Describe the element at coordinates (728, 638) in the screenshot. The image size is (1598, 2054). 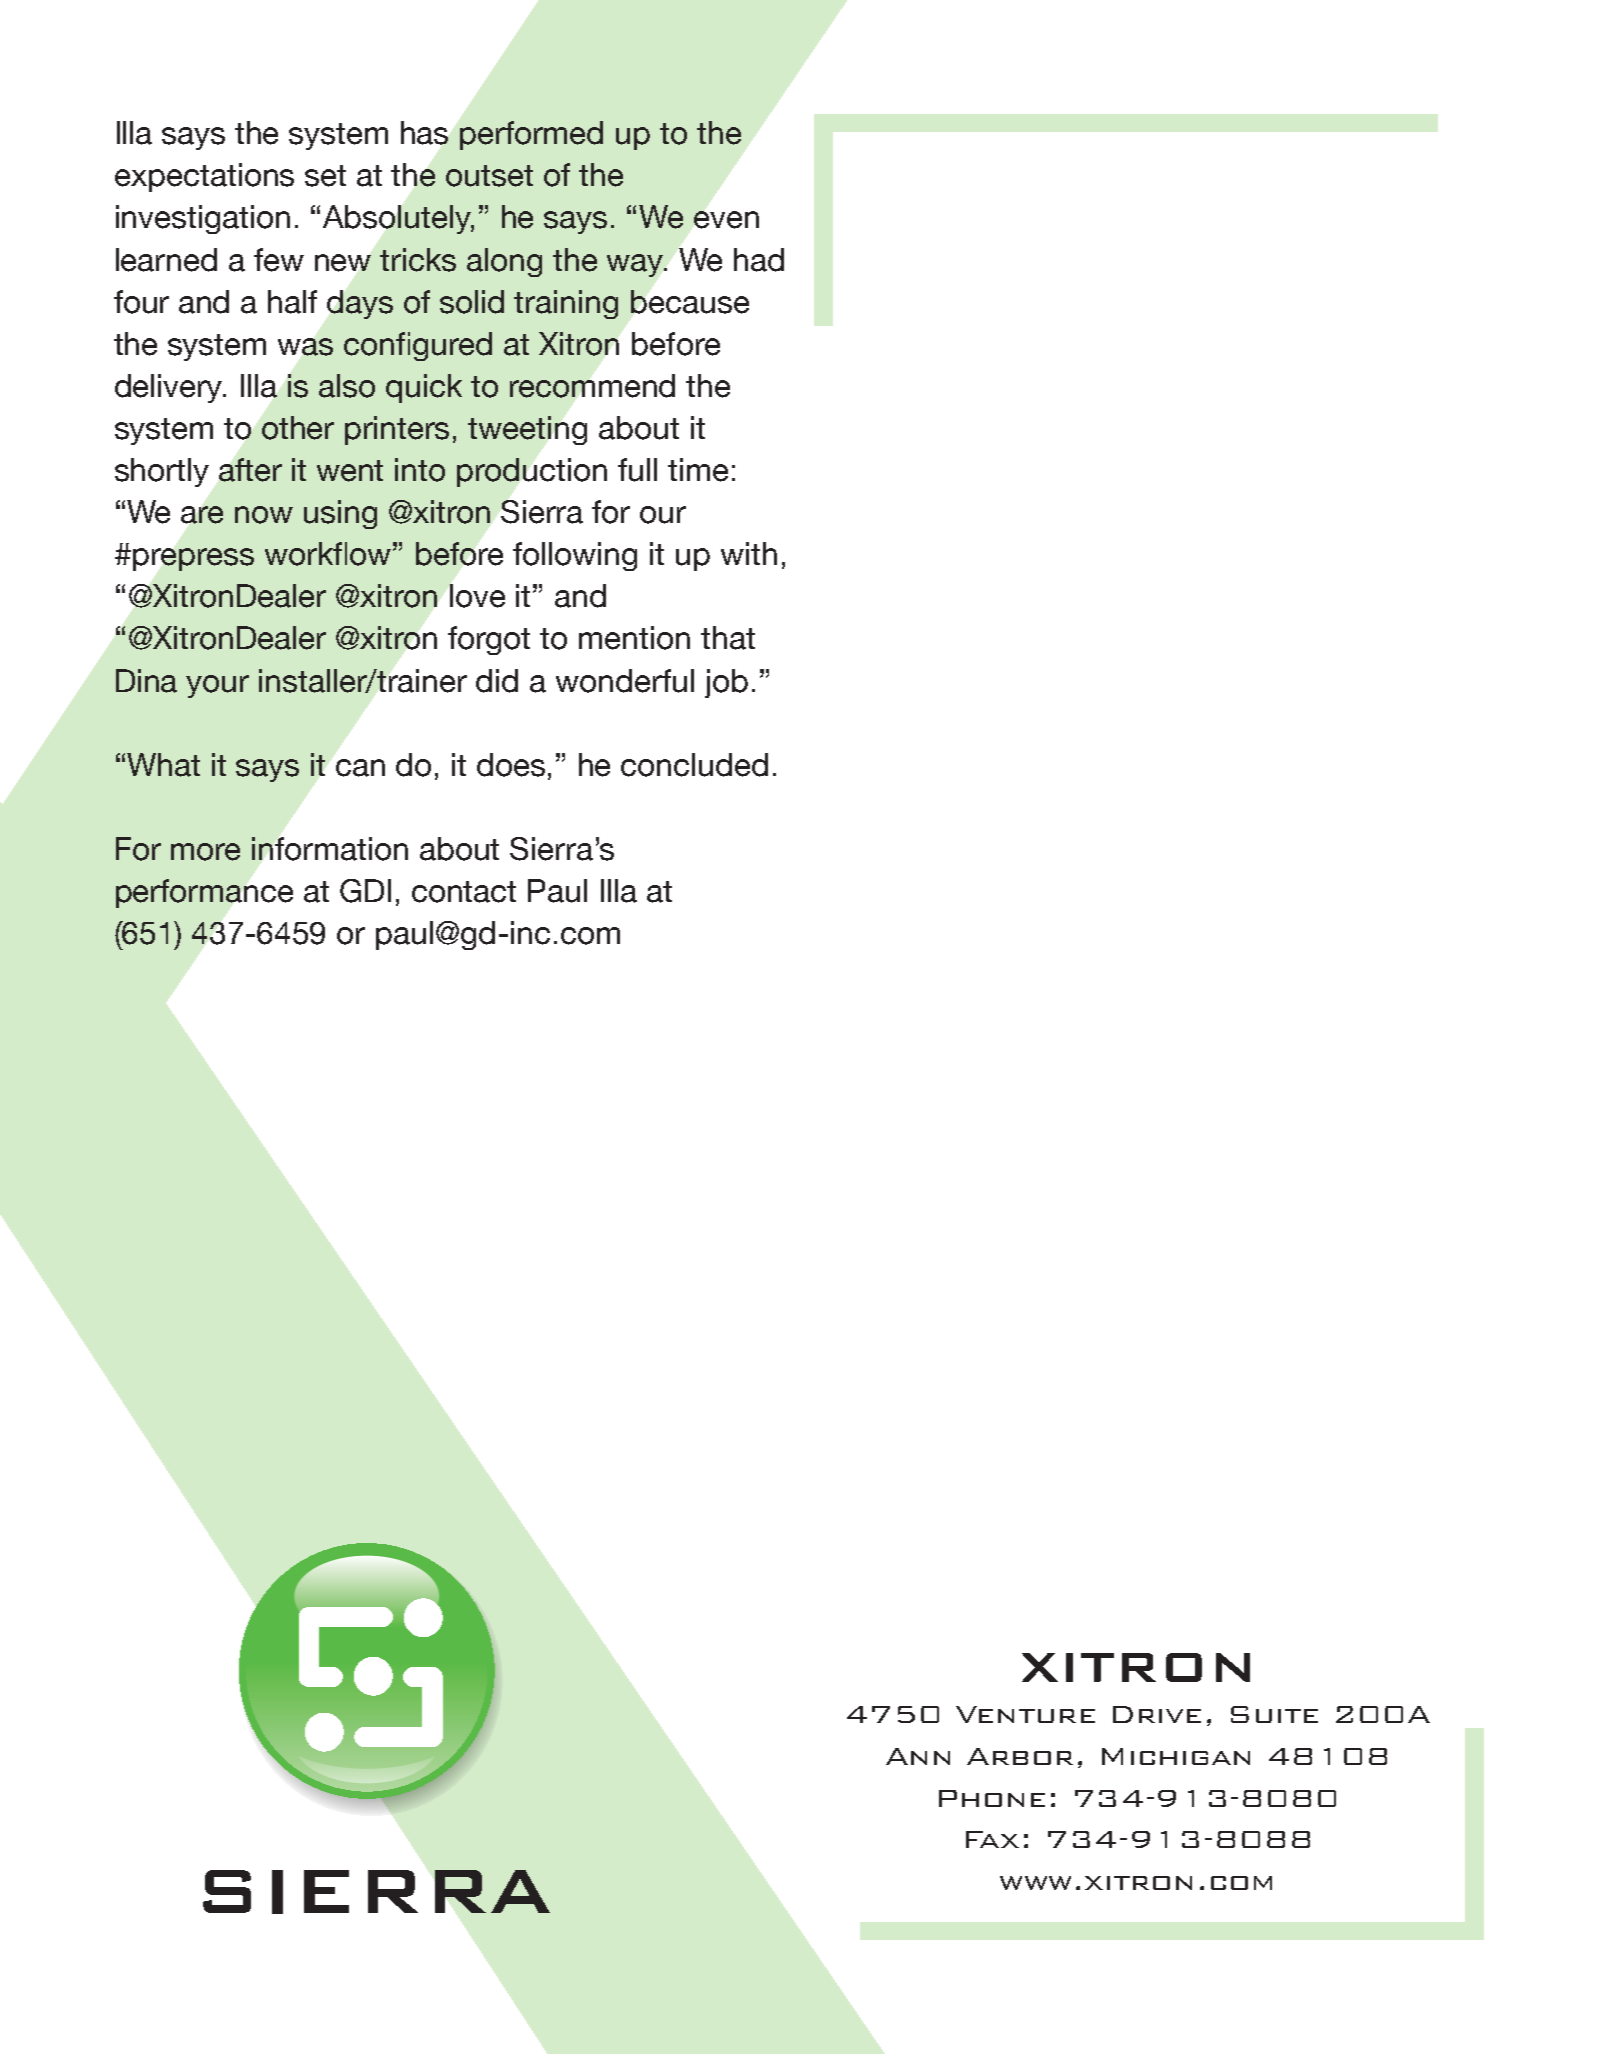
I see `that` at that location.
